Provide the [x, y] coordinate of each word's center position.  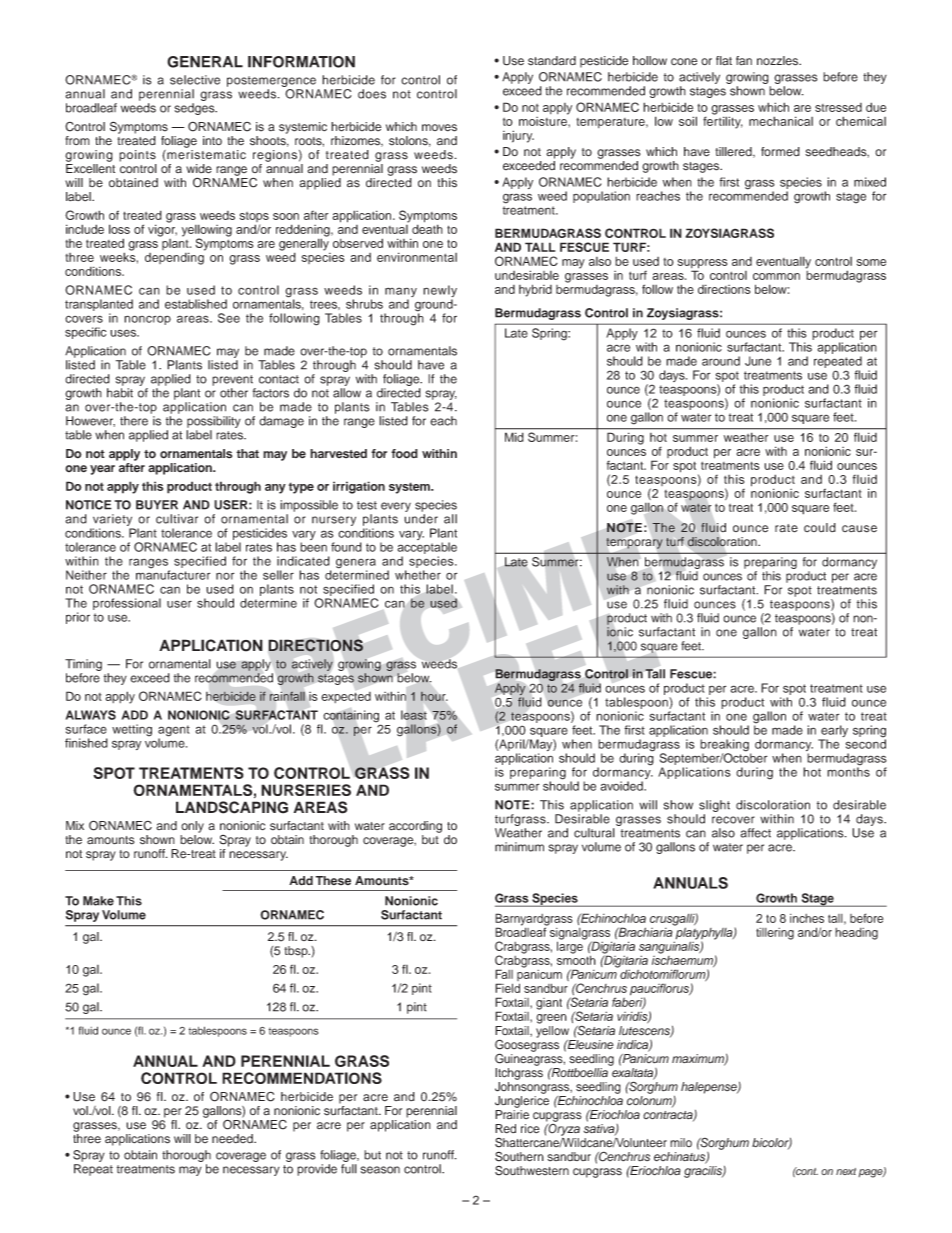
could [820, 527]
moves [439, 128]
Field [507, 988]
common [776, 276]
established [196, 304]
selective [195, 80]
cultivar [177, 519]
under [421, 519]
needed [233, 1139]
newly [440, 292]
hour [434, 696]
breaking [725, 746]
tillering [775, 934]
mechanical [781, 121]
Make [98, 901]
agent [174, 732]
